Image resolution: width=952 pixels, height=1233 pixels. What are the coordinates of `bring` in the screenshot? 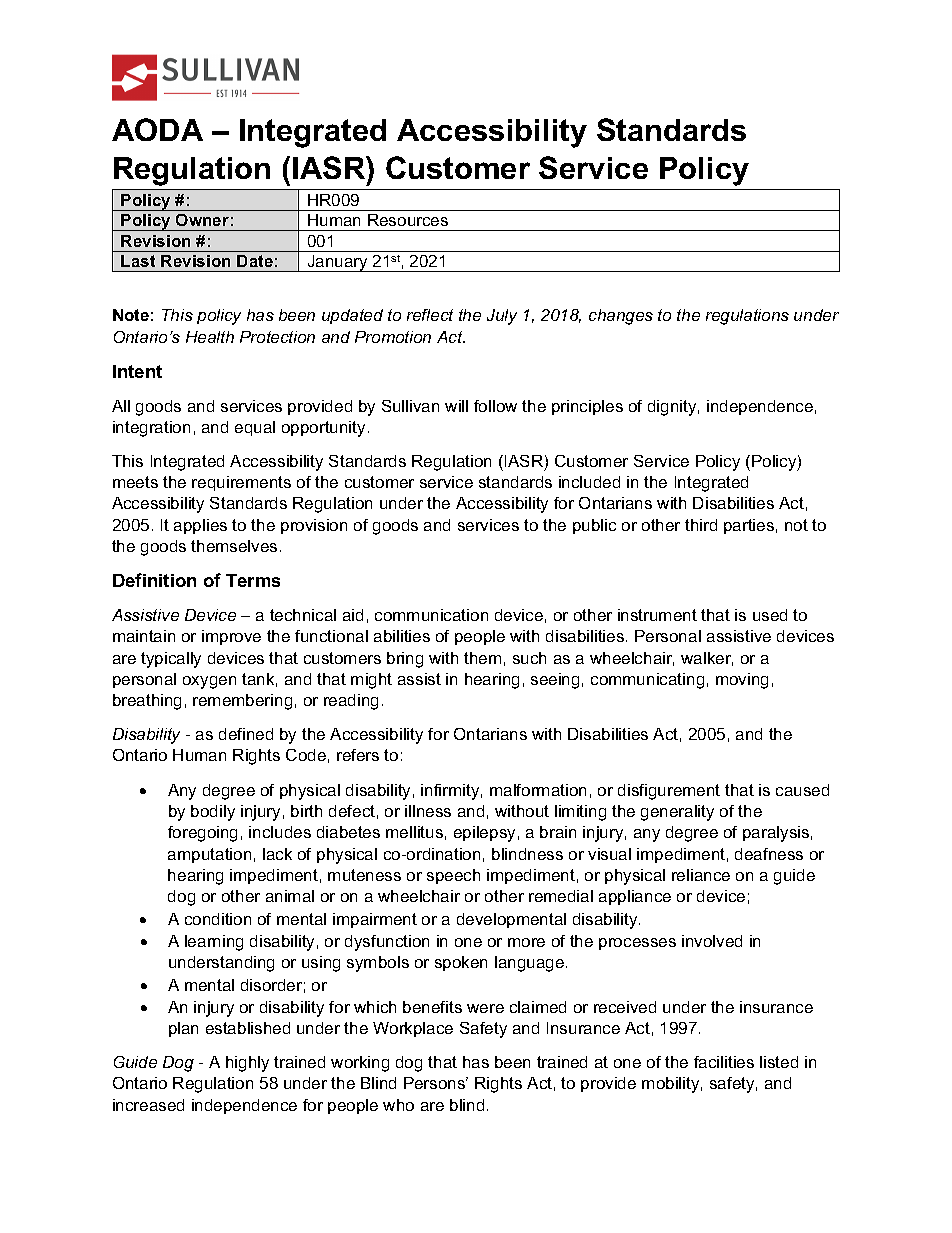 It's located at (405, 660).
